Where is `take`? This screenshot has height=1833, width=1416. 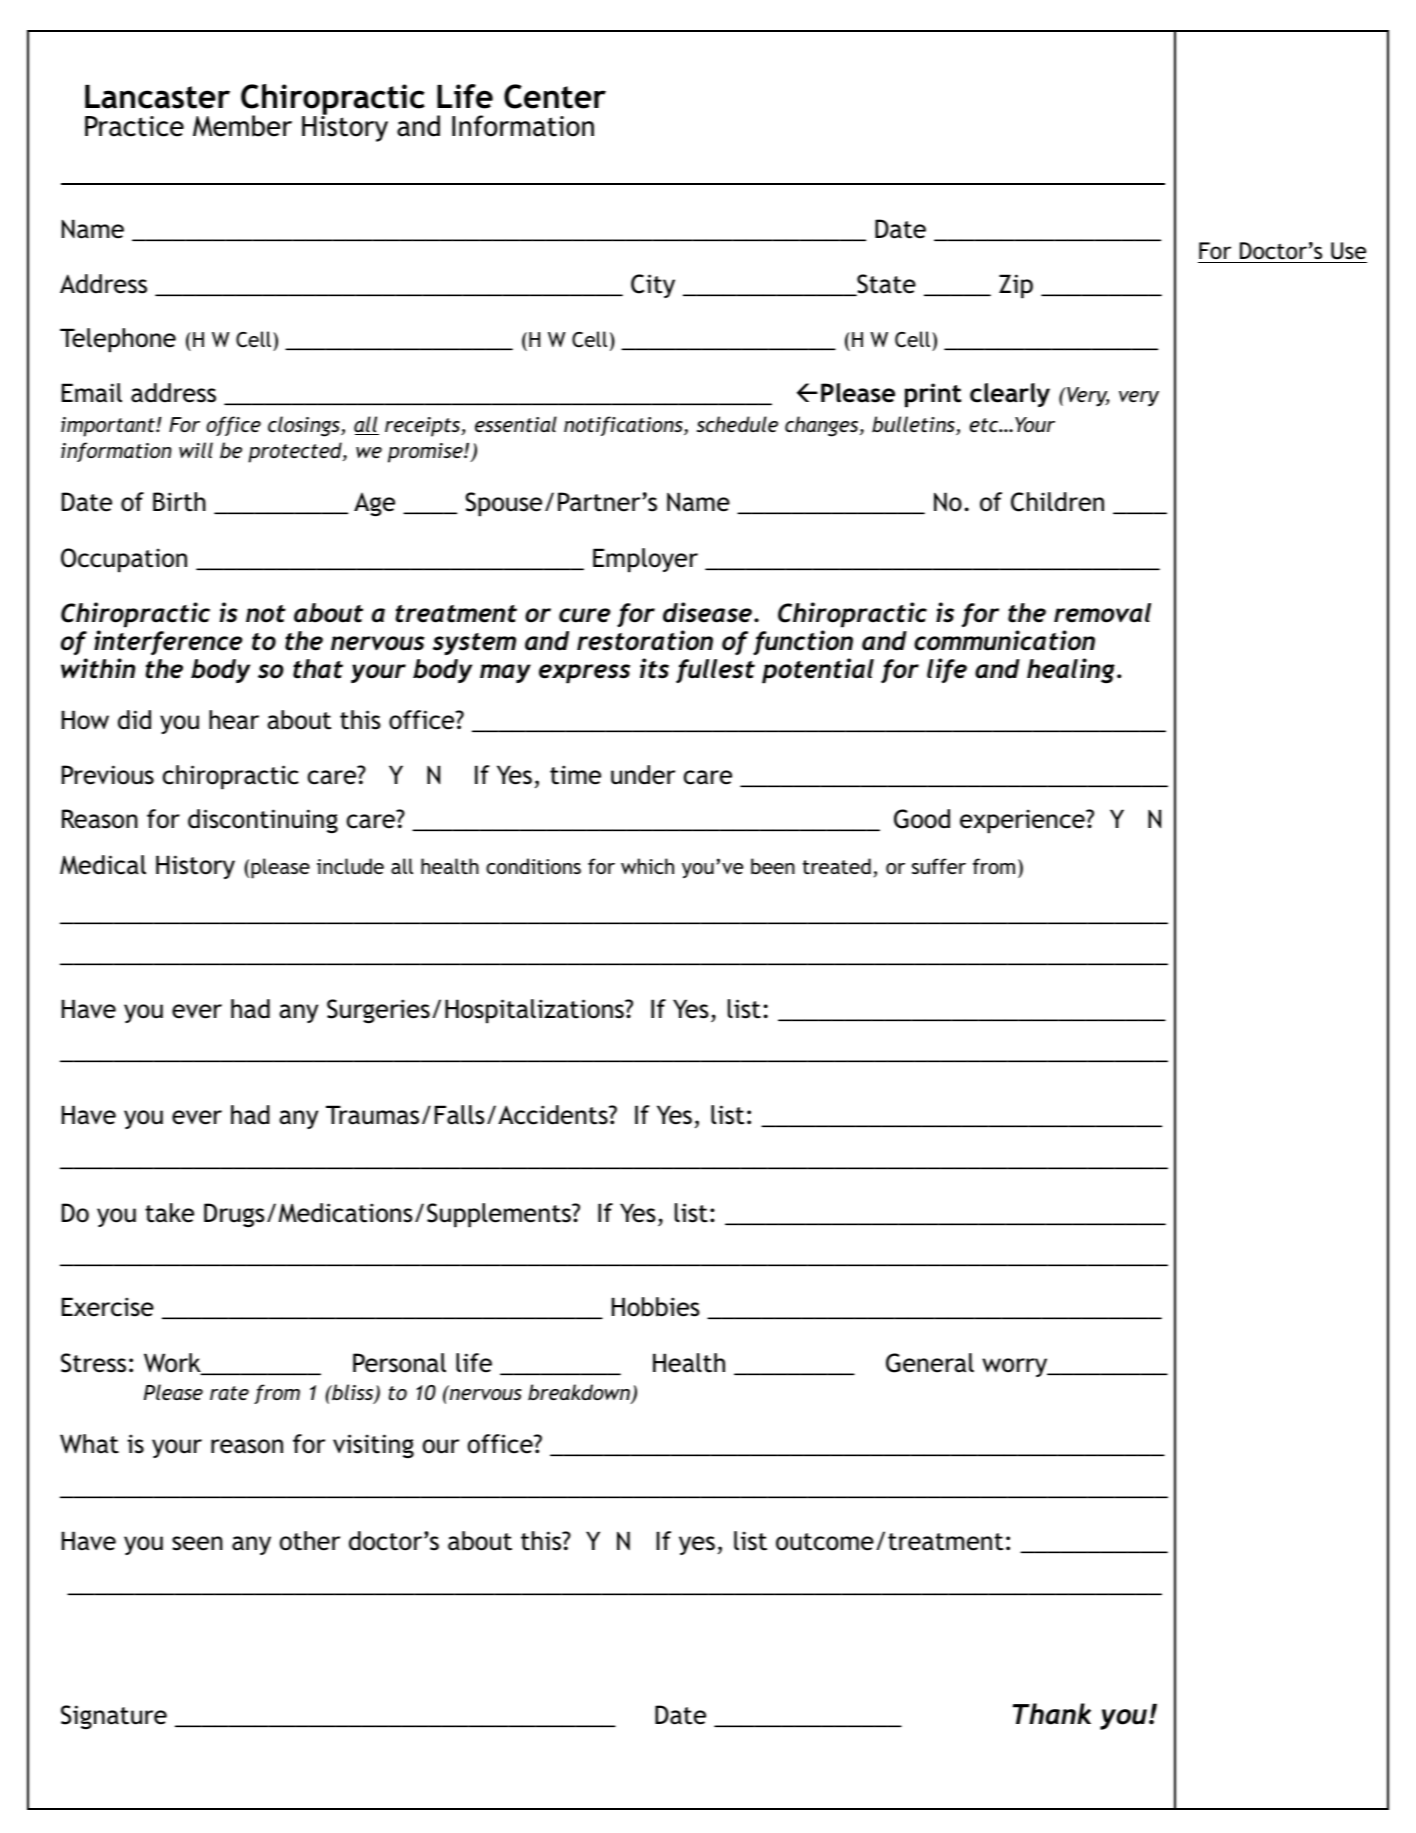 take is located at coordinates (169, 1213).
